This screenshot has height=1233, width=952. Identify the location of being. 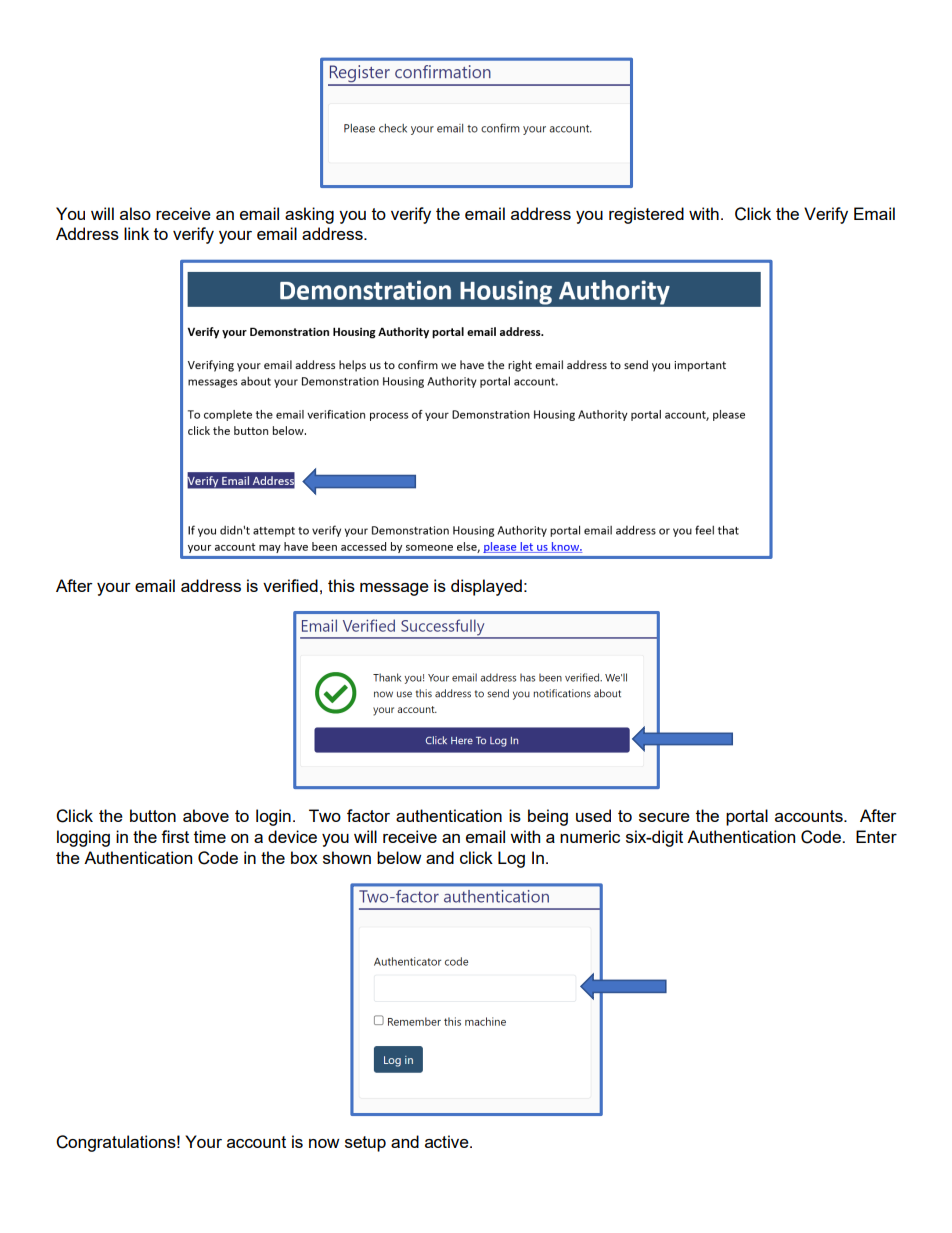
(548, 817).
